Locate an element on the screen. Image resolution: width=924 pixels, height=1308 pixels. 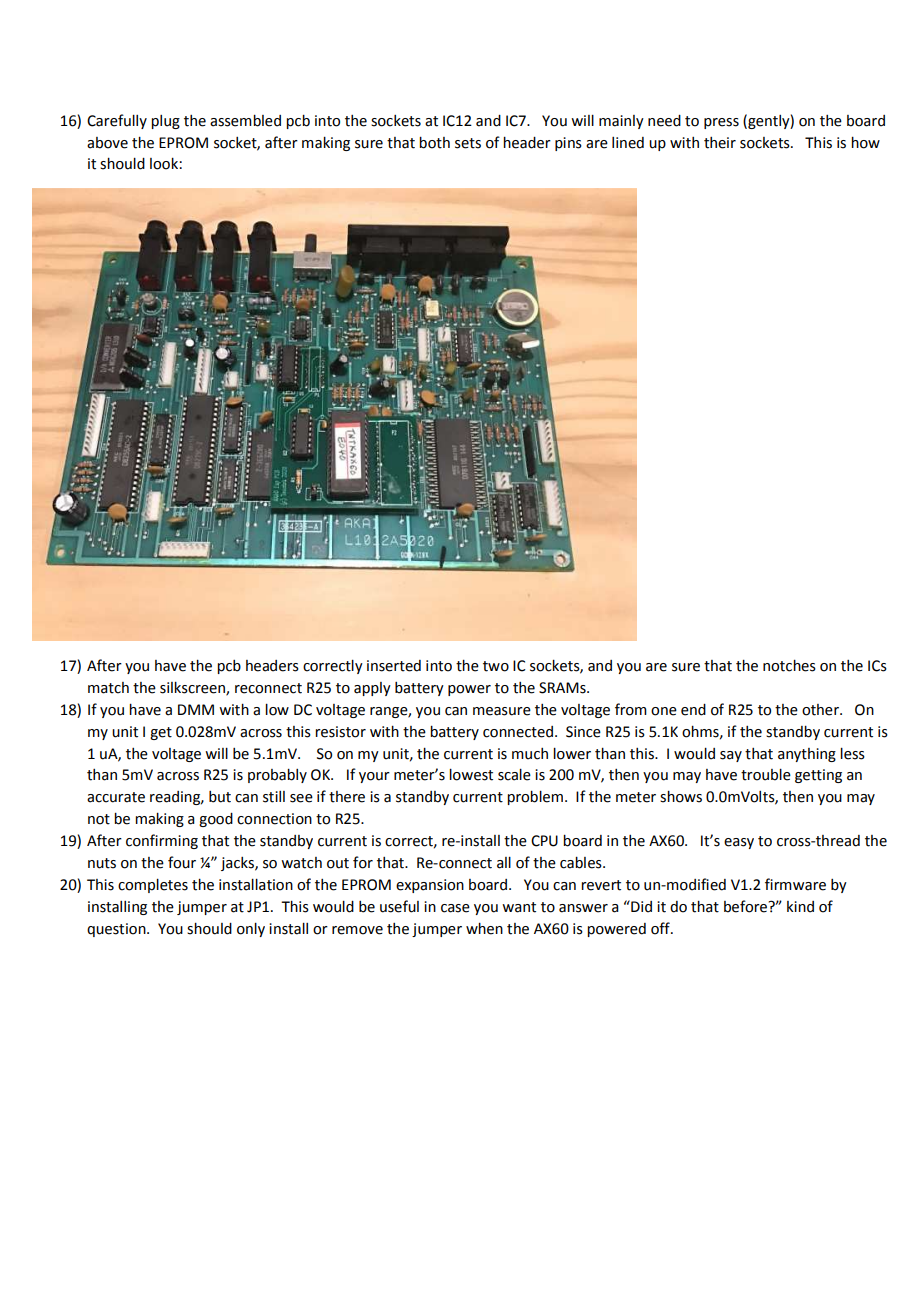
completes is located at coordinates (153, 886).
